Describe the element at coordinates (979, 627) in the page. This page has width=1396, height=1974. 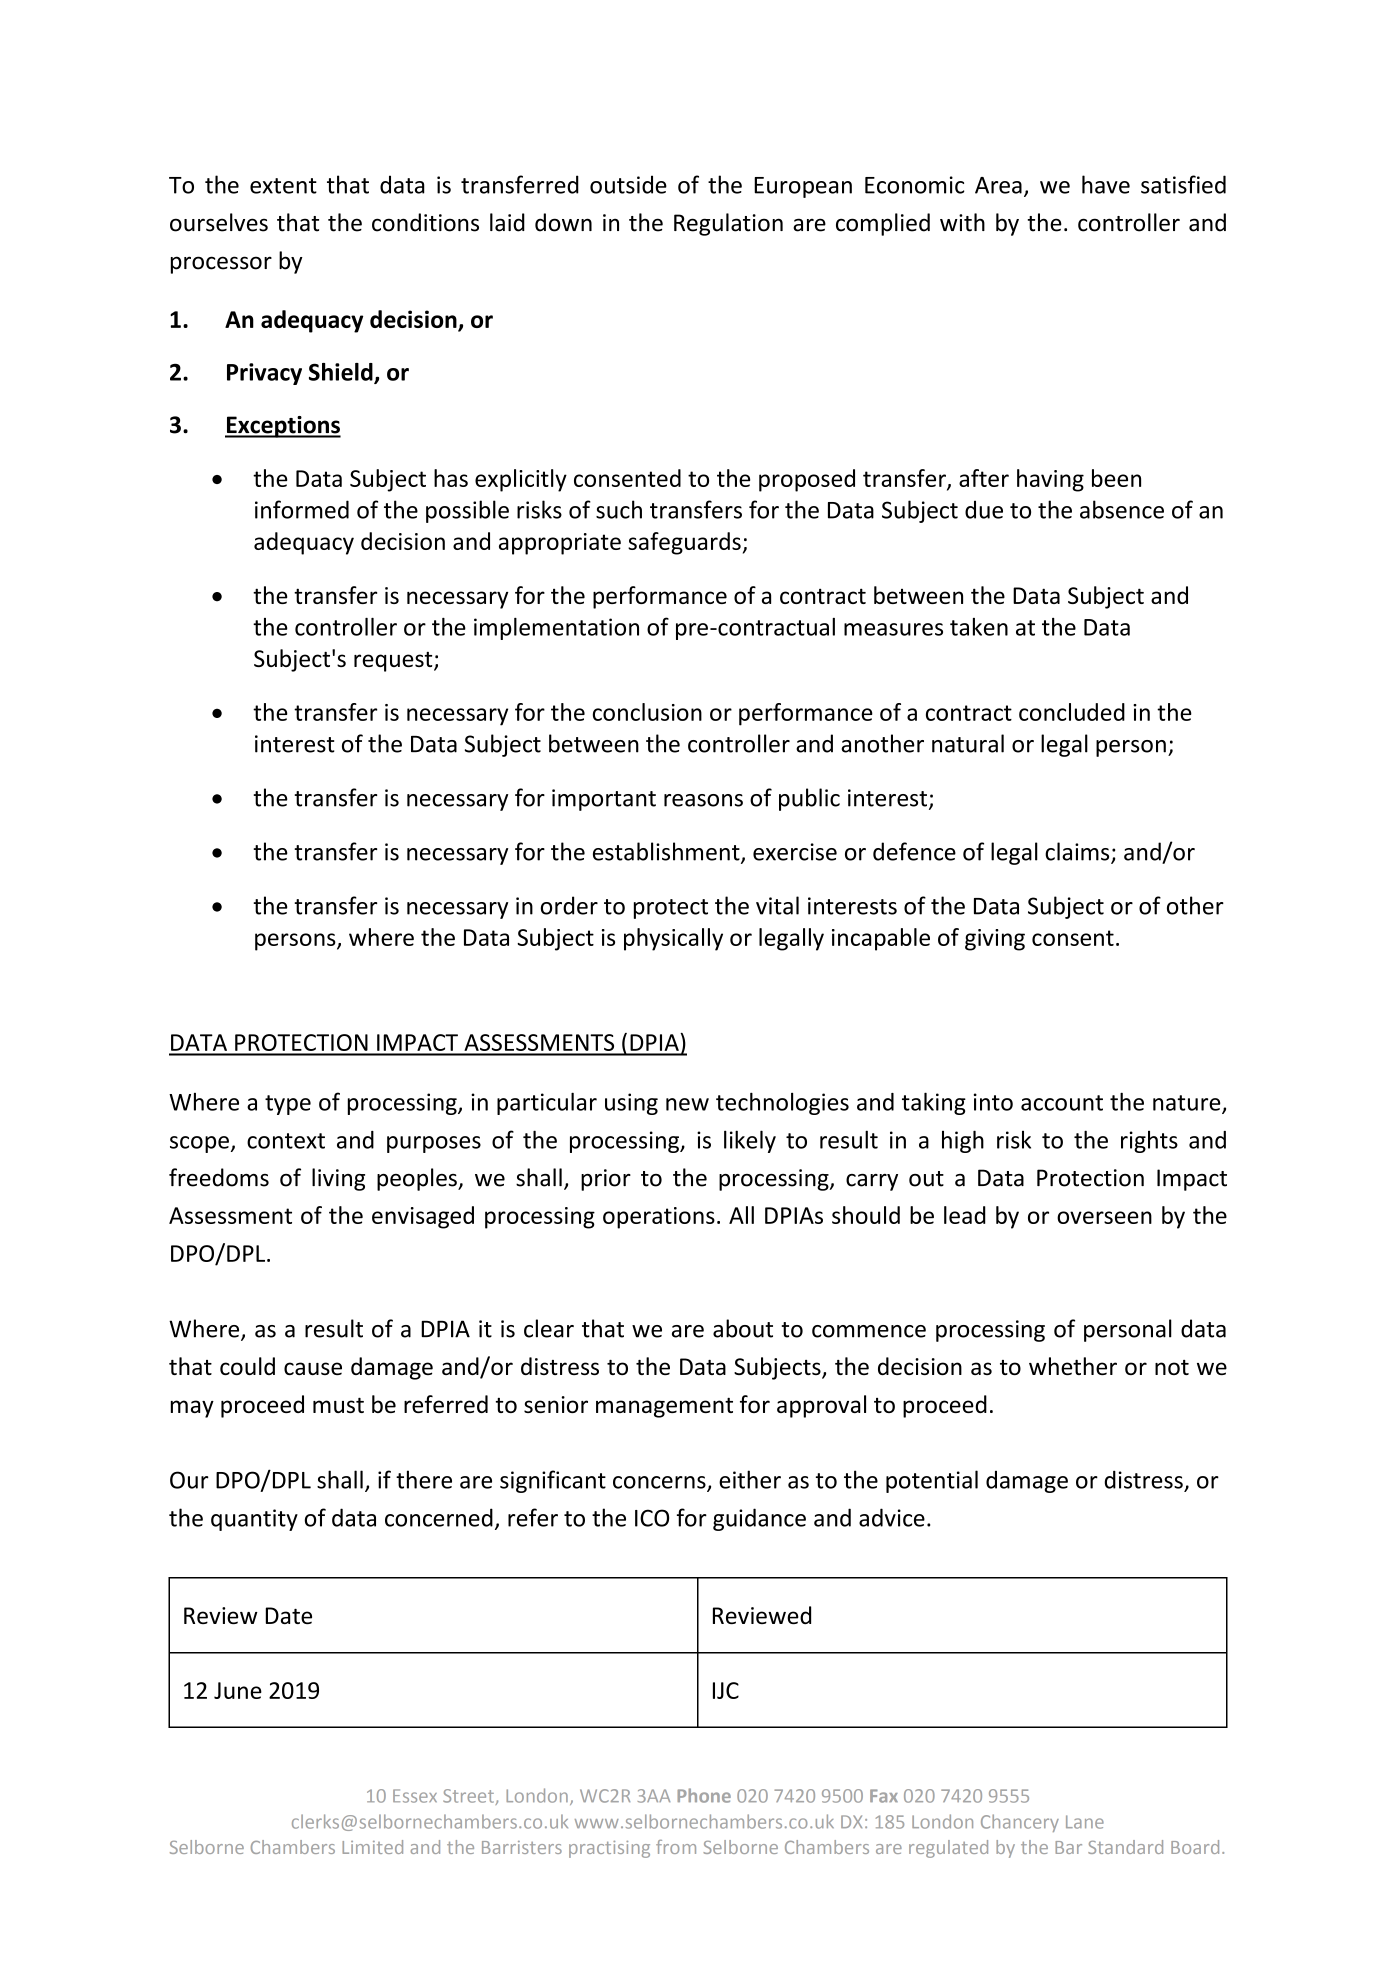
I see `taken` at that location.
